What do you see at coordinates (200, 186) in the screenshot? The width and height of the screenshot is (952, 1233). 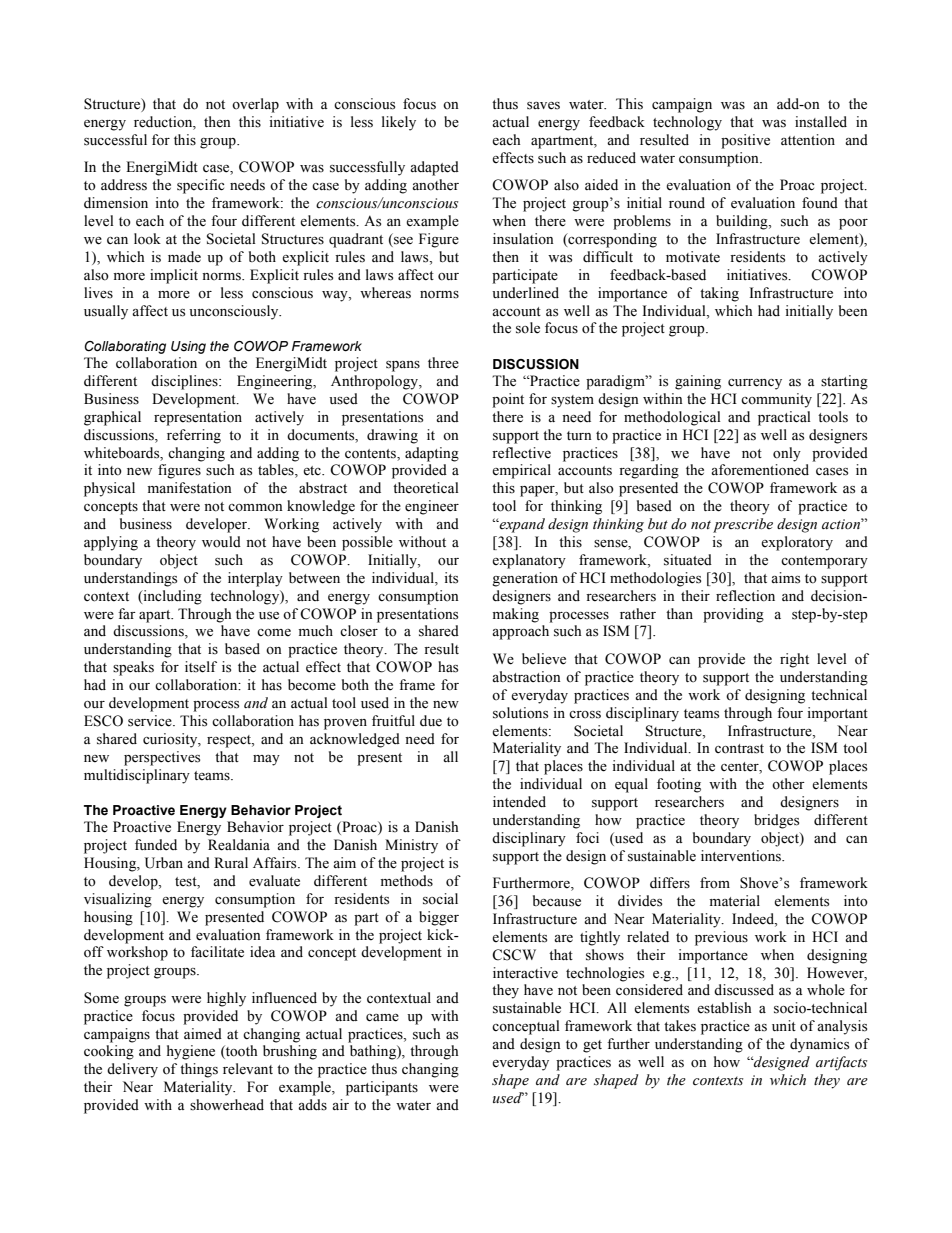 I see `specific` at bounding box center [200, 186].
